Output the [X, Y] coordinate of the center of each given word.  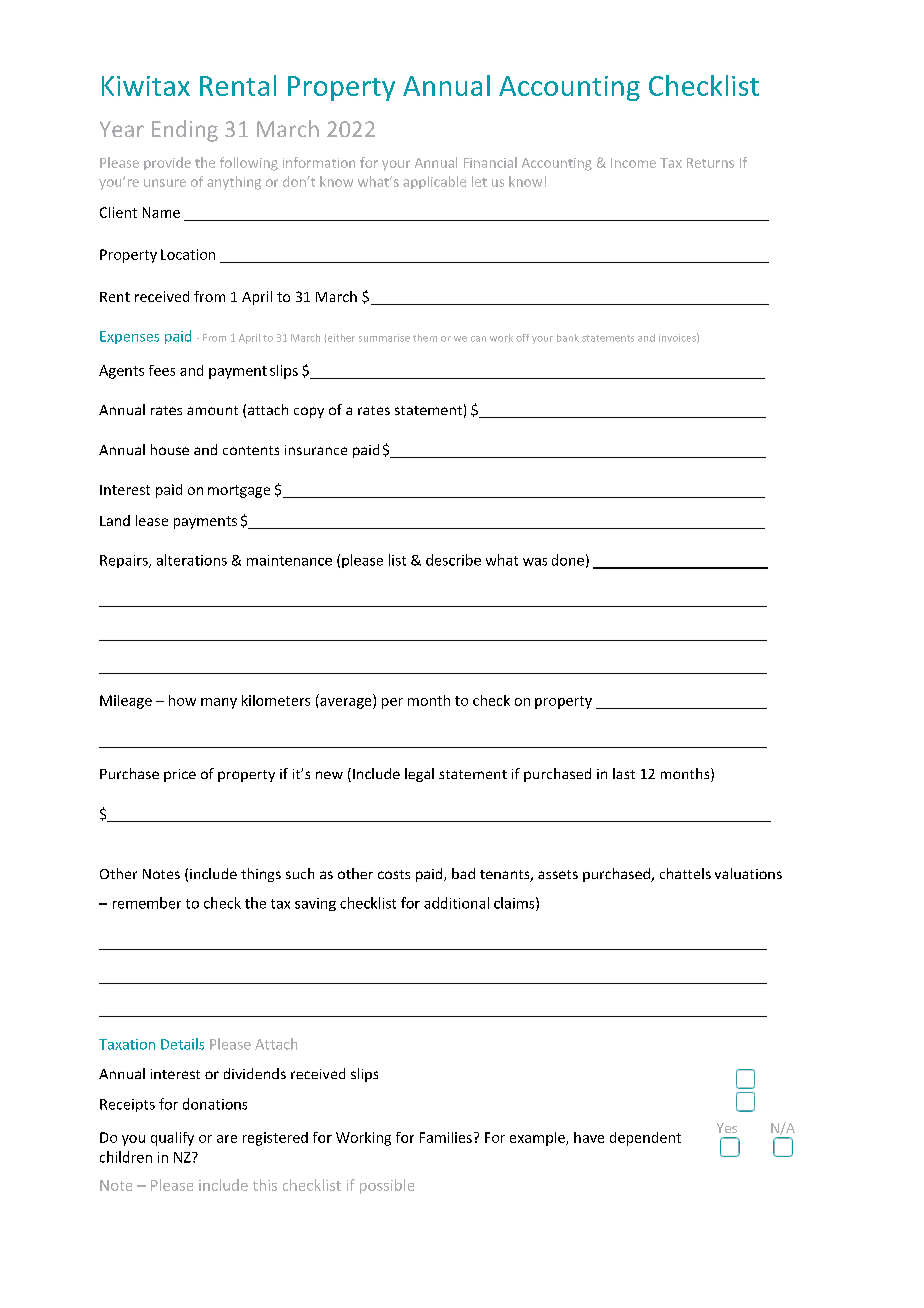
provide [167, 163]
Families [446, 1137]
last [624, 773]
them [425, 338]
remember [147, 903]
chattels [685, 873]
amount [212, 410]
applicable [434, 182]
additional [456, 903]
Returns [710, 163]
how [182, 700]
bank [568, 338]
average [347, 703]
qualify [172, 1139]
